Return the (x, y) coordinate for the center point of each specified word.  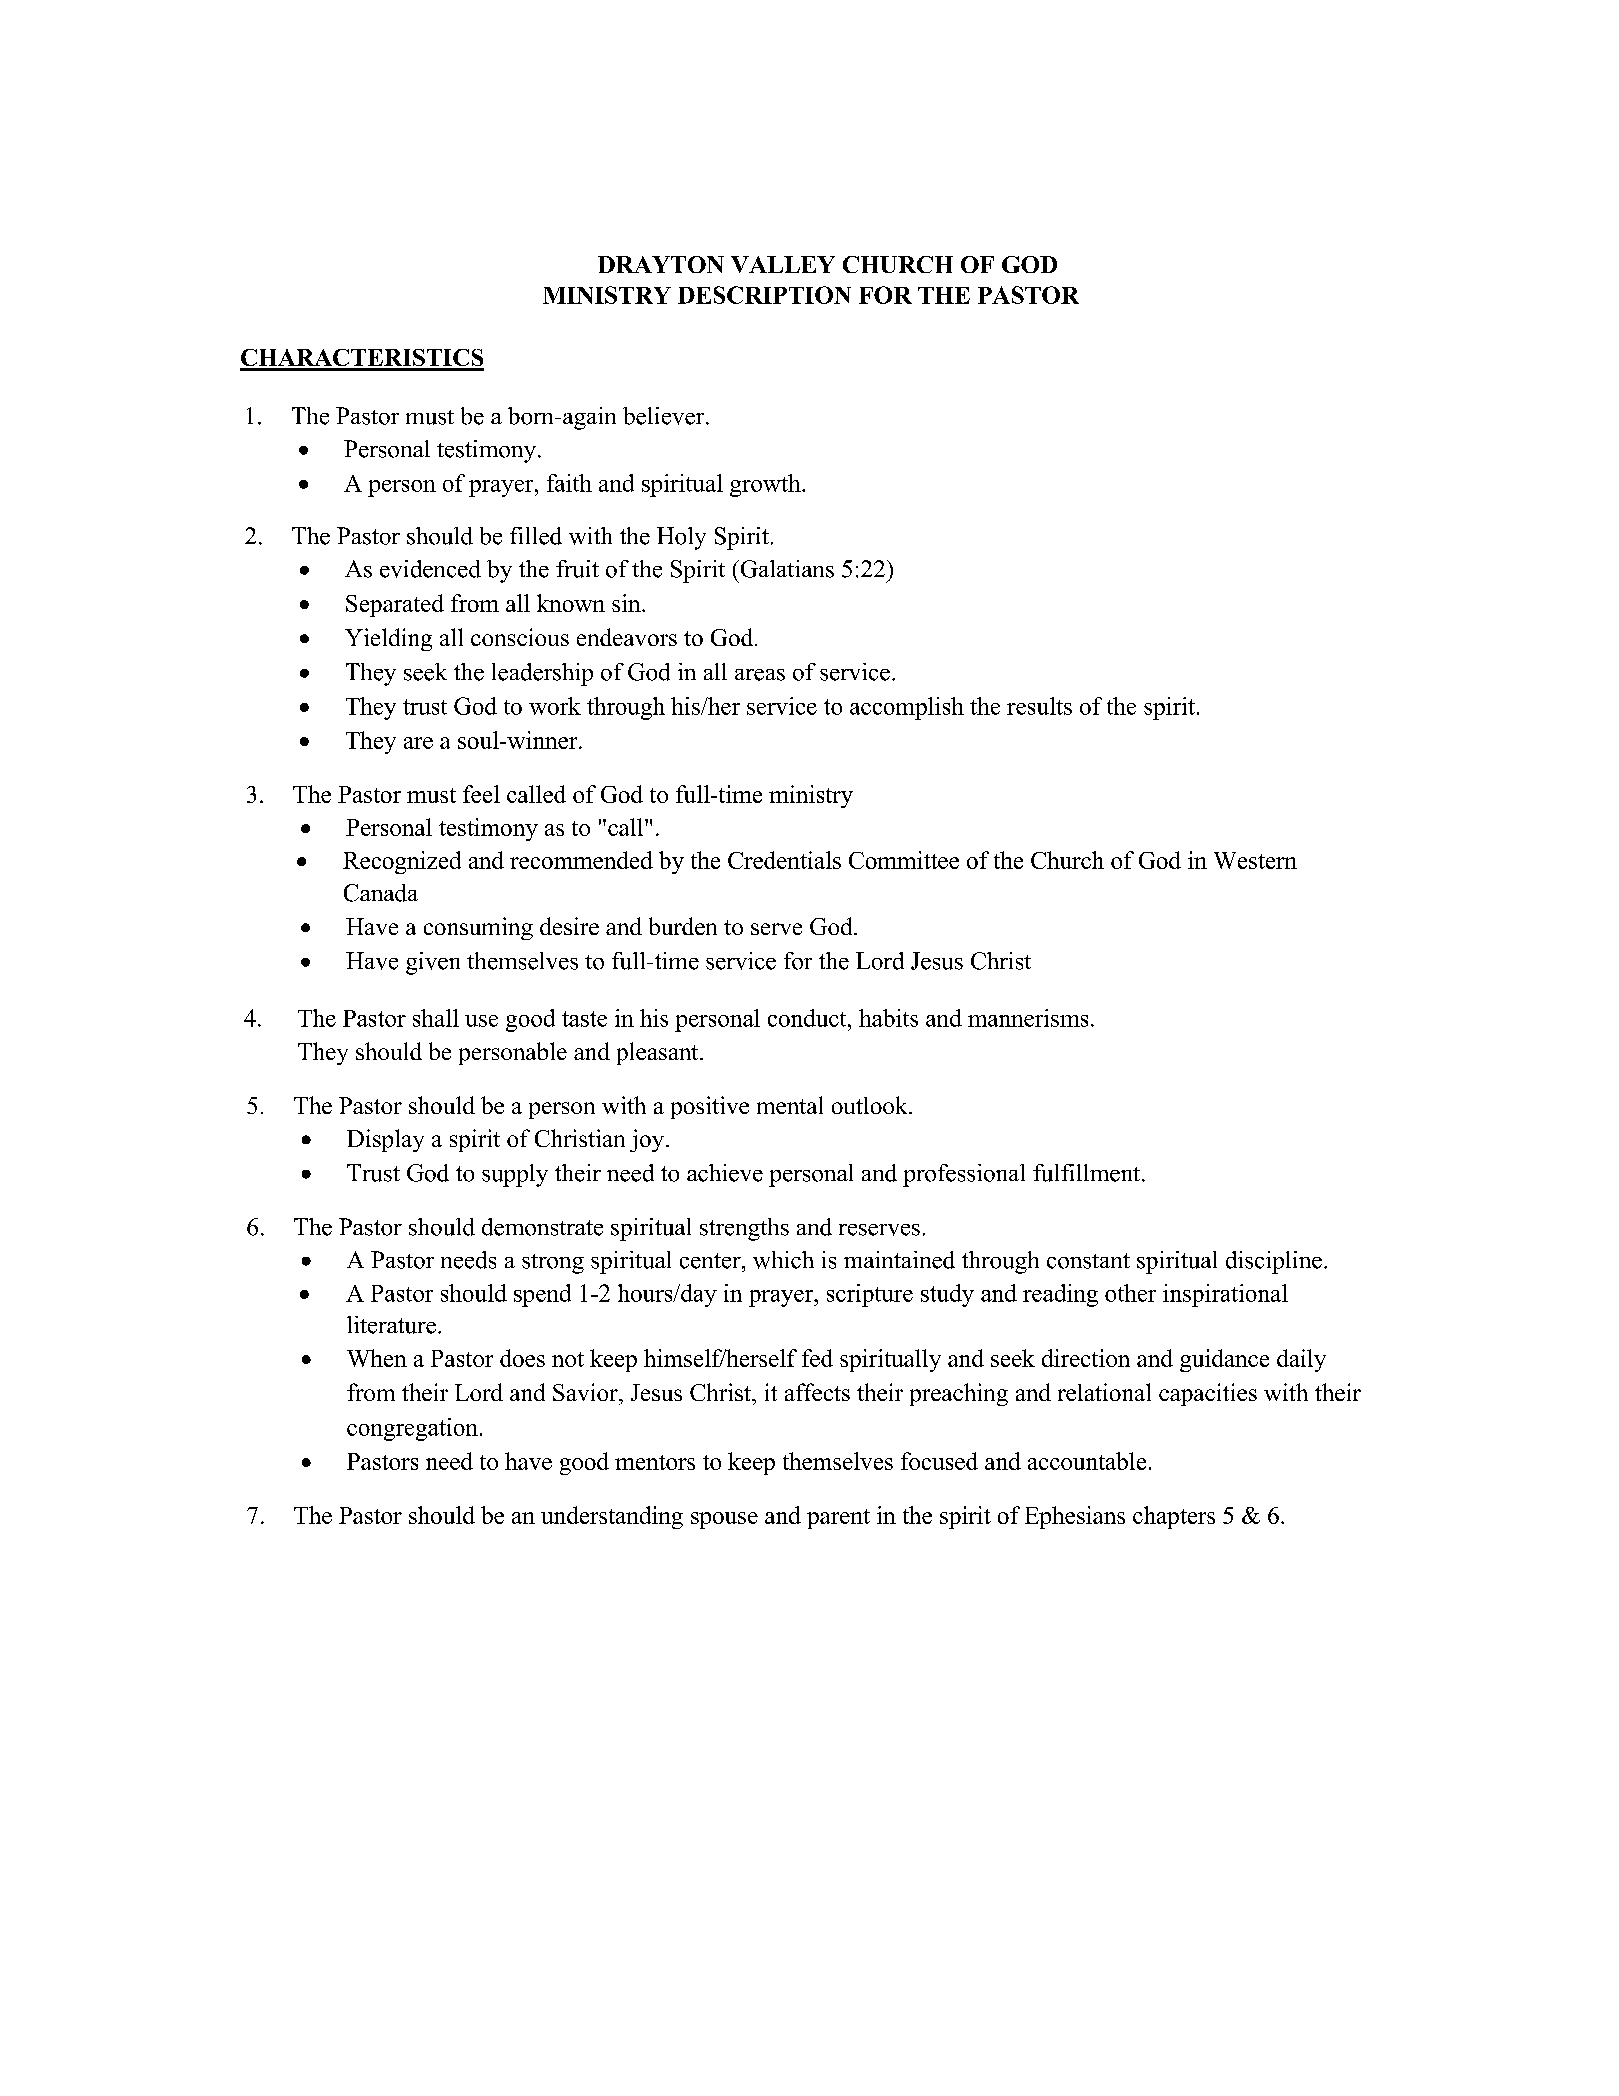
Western (1255, 860)
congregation (412, 1429)
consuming (478, 928)
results (1039, 706)
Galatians (786, 569)
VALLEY (783, 264)
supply (515, 1175)
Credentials (784, 860)
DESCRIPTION (764, 295)
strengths (744, 1229)
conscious (520, 637)
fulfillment (1086, 1173)
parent (838, 1519)
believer (665, 416)
